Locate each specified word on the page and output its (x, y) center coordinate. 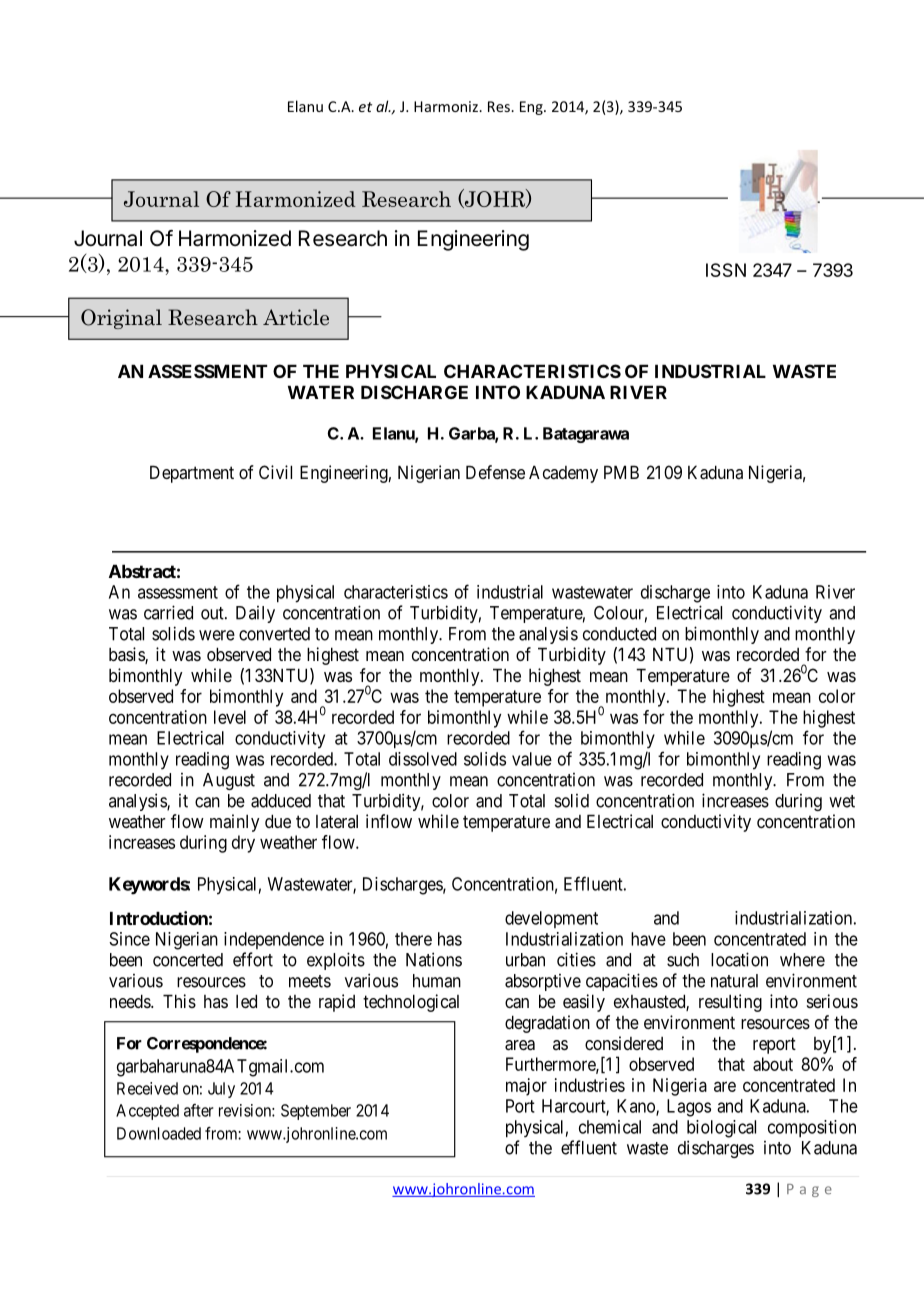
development (551, 919)
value (532, 759)
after (198, 1110)
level (230, 717)
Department (192, 474)
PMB (621, 472)
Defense (495, 472)
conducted (619, 634)
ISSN (726, 270)
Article (296, 317)
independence (274, 940)
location (739, 959)
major (526, 1087)
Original (121, 319)
